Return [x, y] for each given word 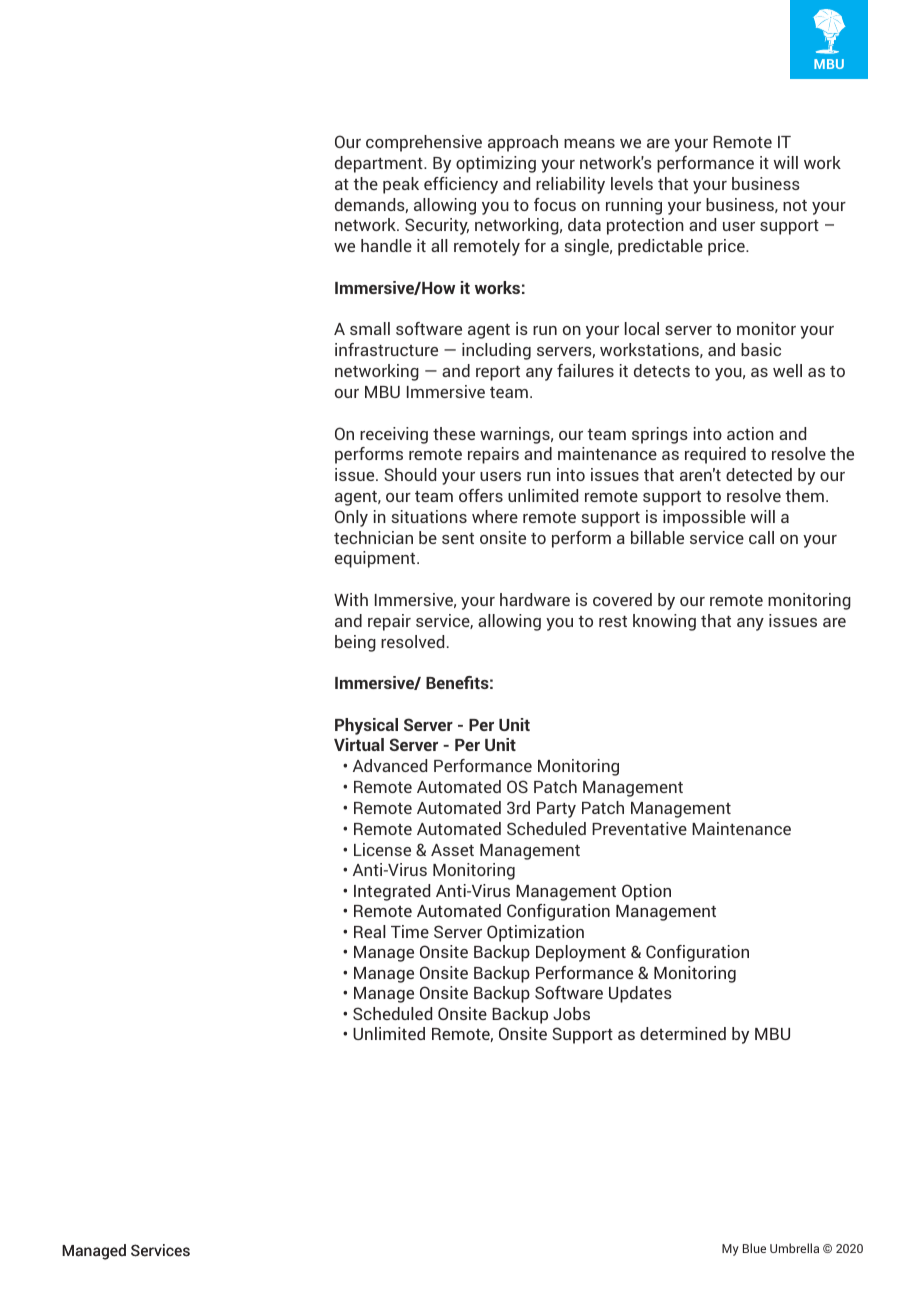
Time [410, 931]
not [795, 205]
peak [401, 185]
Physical [366, 726]
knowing [664, 622]
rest [613, 621]
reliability [570, 185]
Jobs [571, 1013]
